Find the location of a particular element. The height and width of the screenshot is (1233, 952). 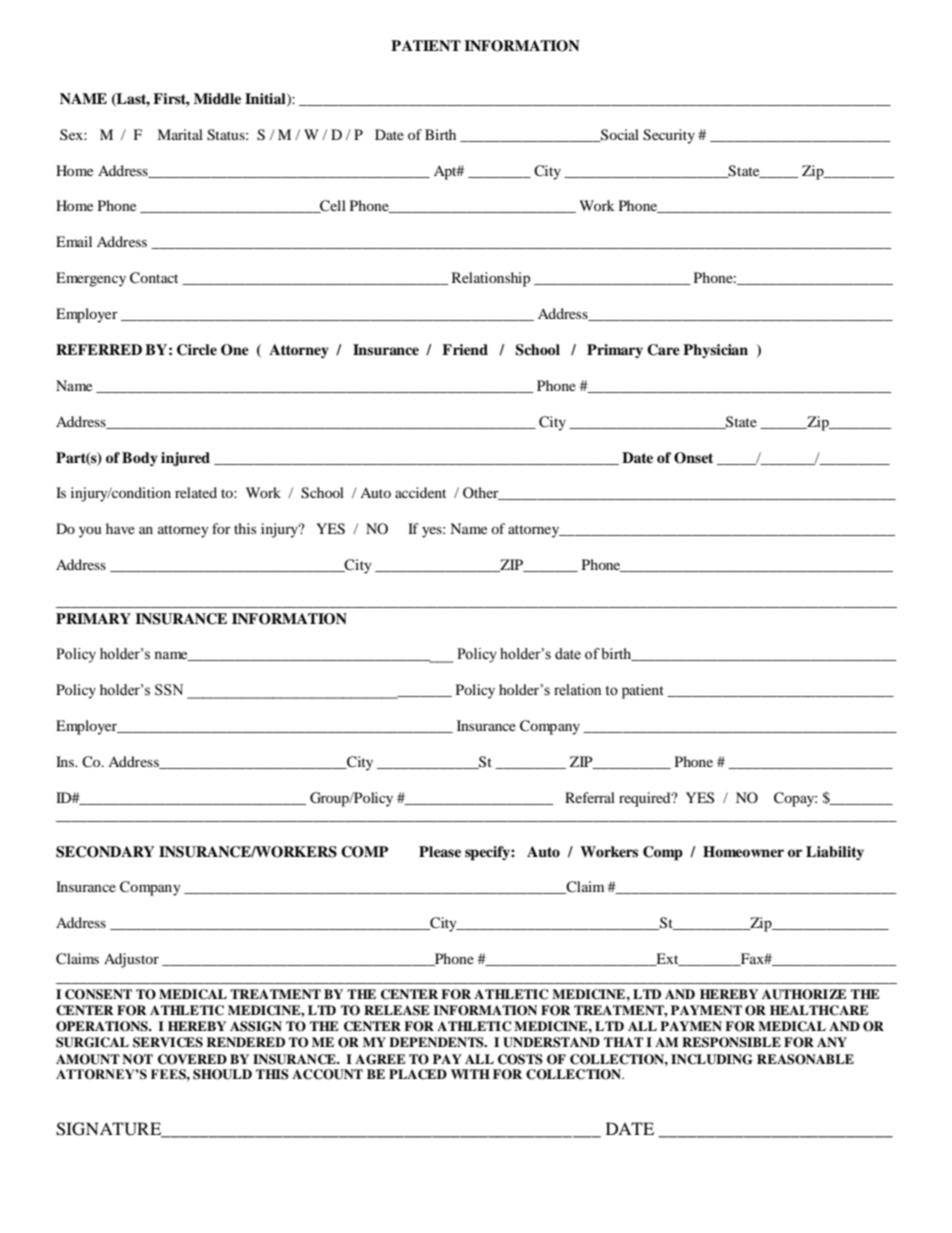

Security is located at coordinates (669, 136).
